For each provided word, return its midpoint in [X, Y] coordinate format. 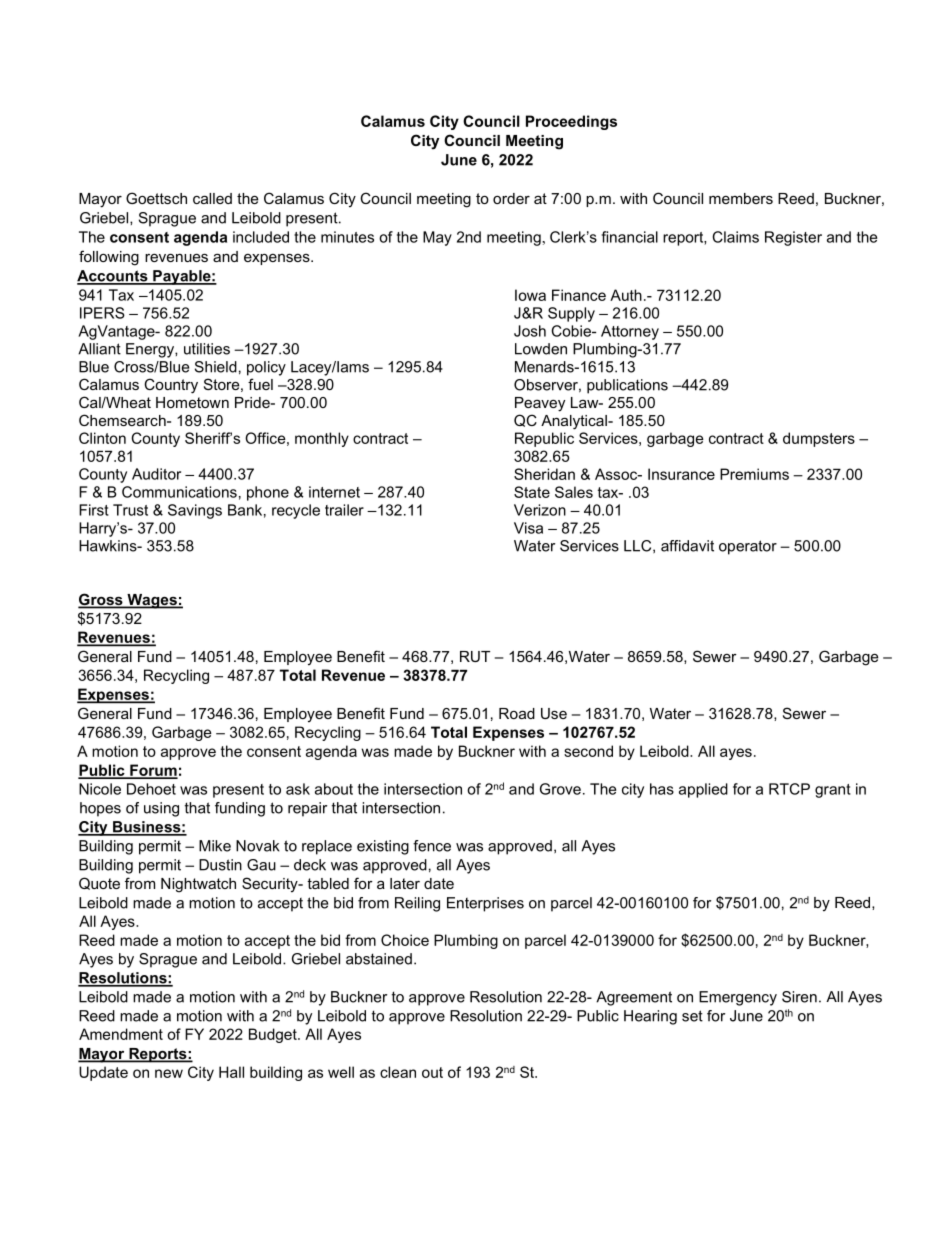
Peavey [540, 404]
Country [171, 386]
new [169, 1073]
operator [748, 547]
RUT [475, 656]
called [212, 198]
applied [703, 790]
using [161, 809]
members [741, 198]
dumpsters [819, 439]
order [511, 198]
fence [432, 846]
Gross [101, 600]
